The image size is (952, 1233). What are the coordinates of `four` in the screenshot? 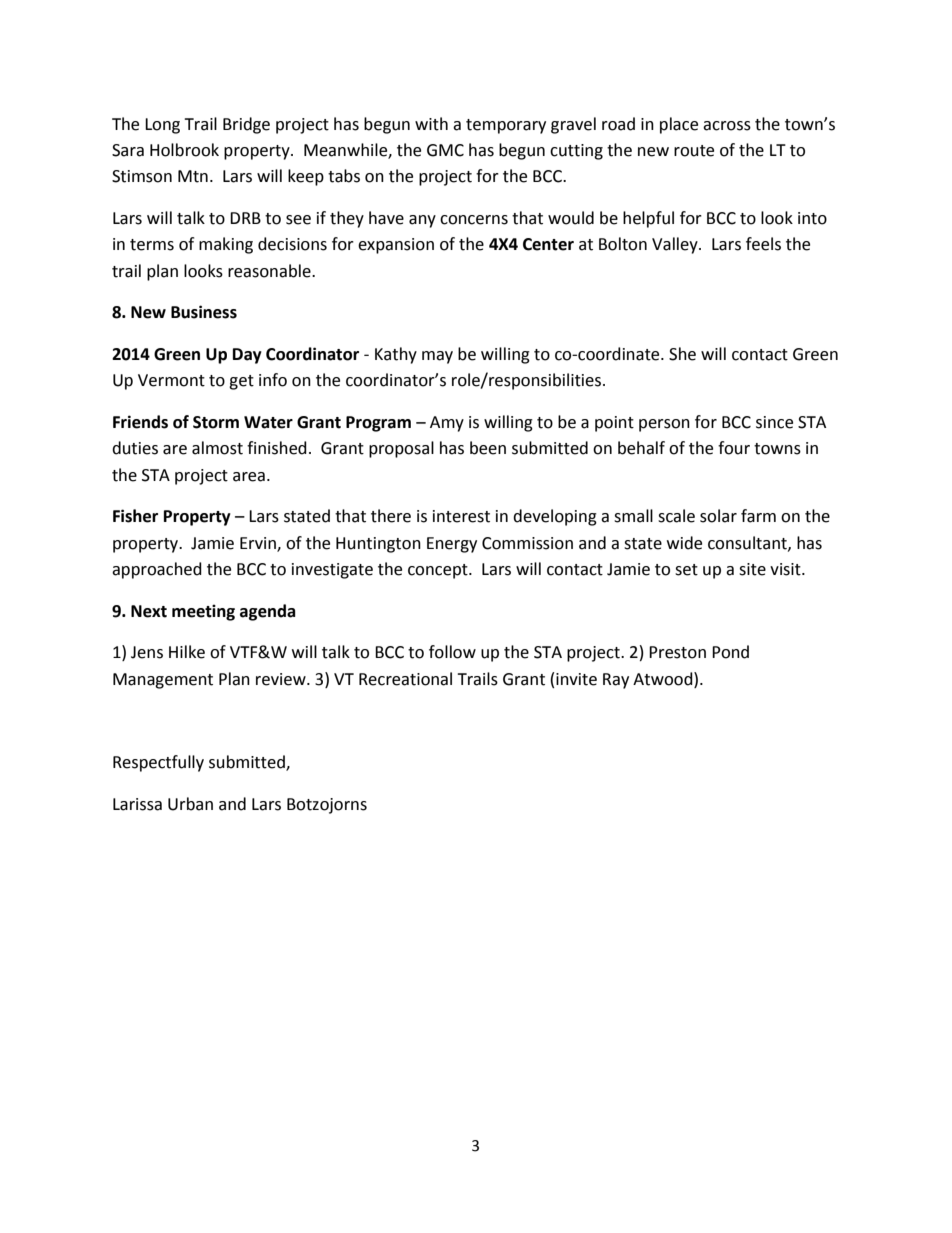 It's located at (734, 448).
